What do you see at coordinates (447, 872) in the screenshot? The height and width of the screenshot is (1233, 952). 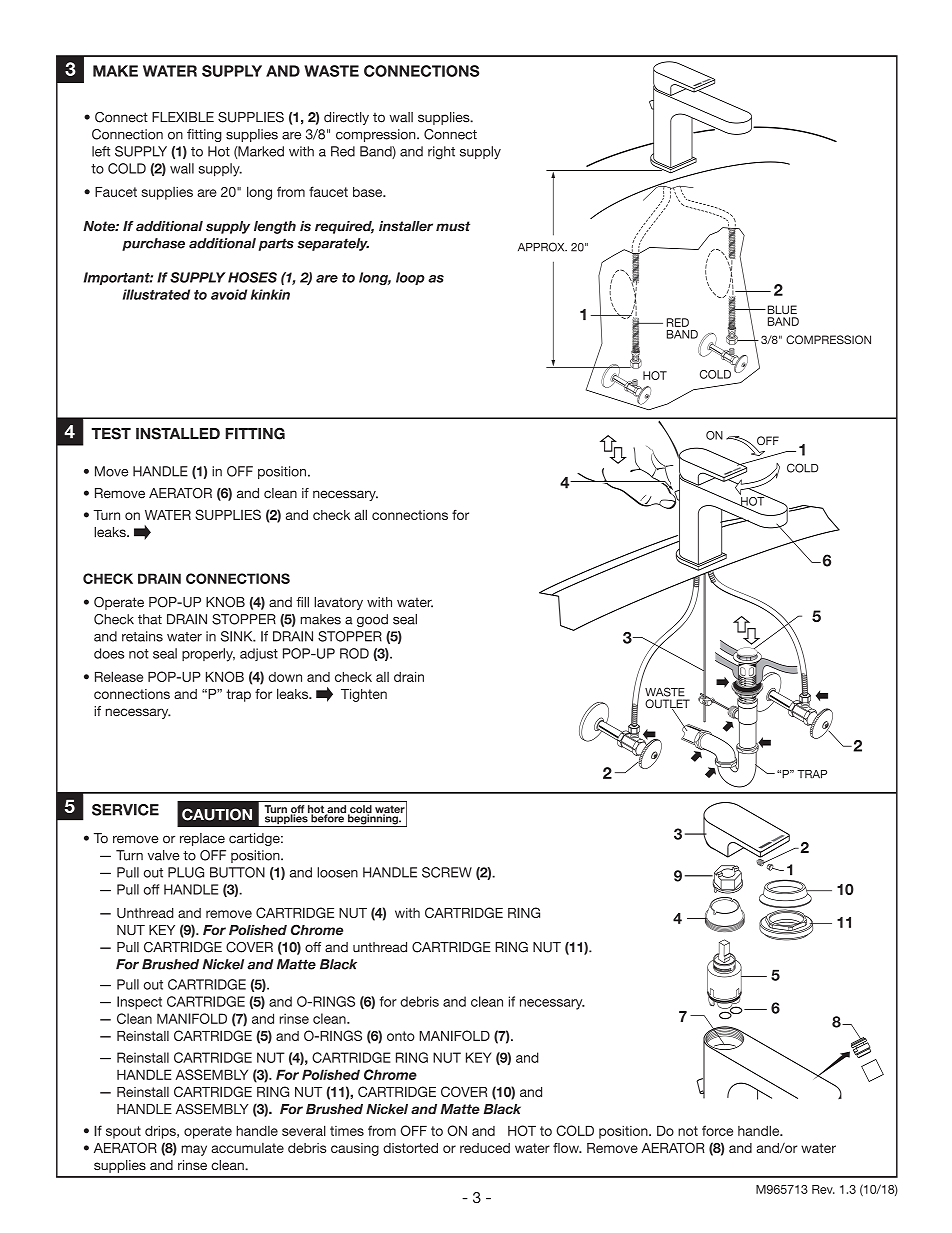 I see `SCREW` at bounding box center [447, 872].
